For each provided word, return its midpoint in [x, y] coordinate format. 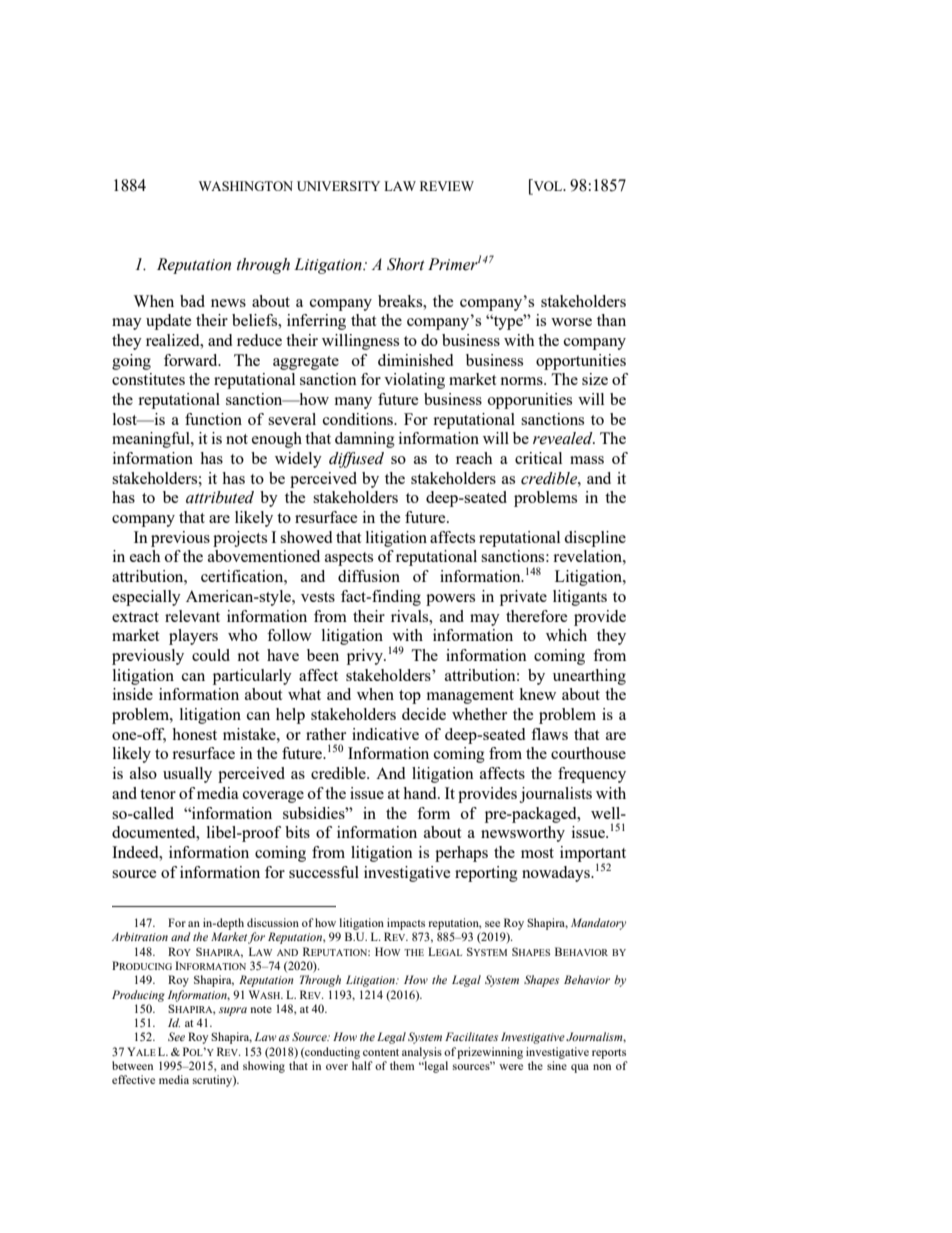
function [213, 419]
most [537, 853]
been [323, 655]
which [566, 635]
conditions [359, 419]
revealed [564, 438]
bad [192, 301]
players [193, 637]
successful [324, 872]
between [132, 1065]
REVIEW [447, 186]
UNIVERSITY [338, 186]
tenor [158, 794]
